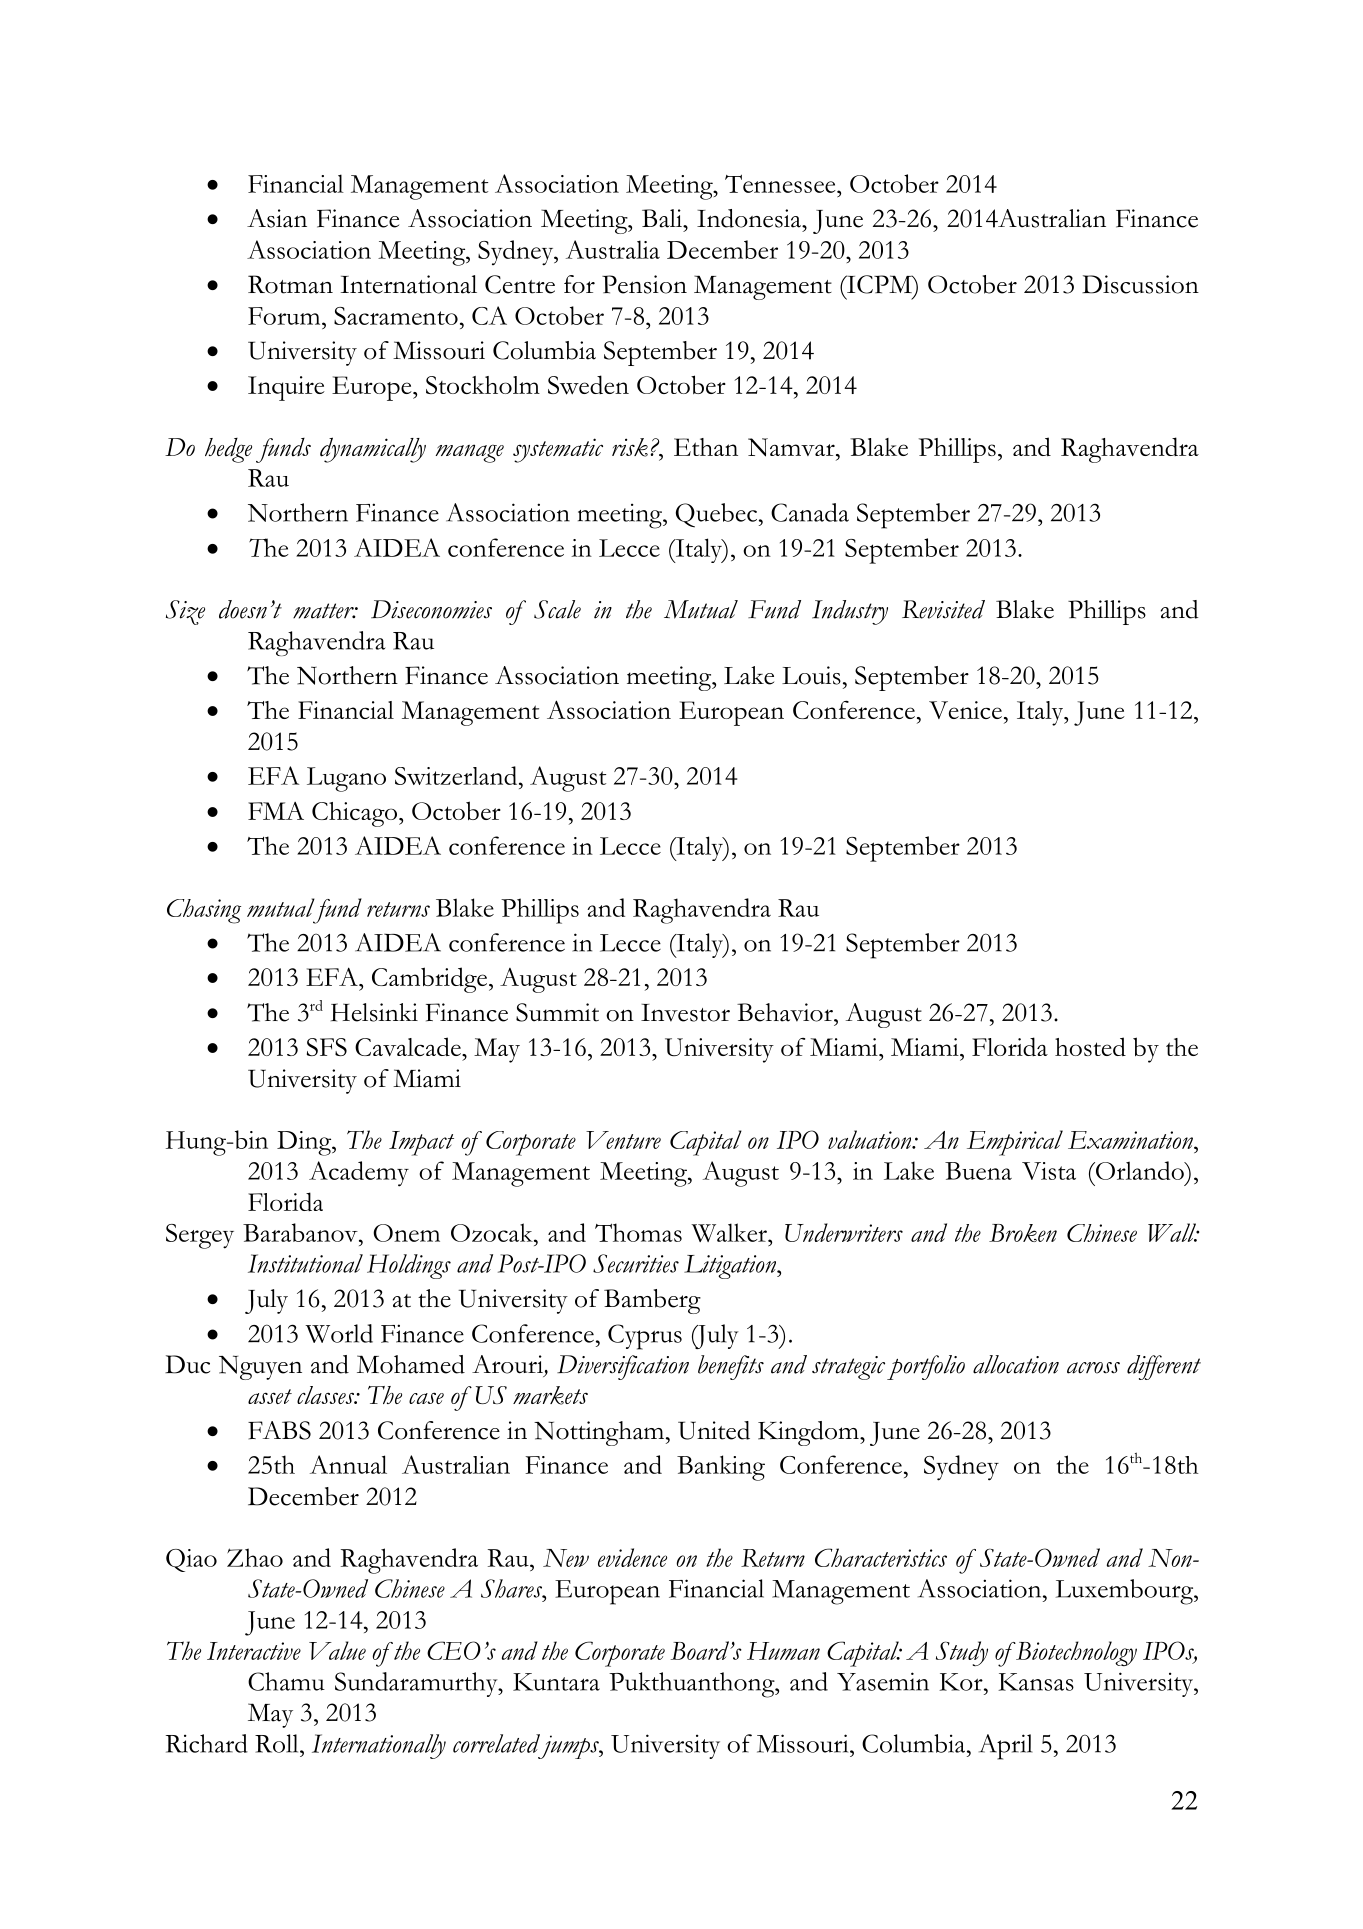  Describe the element at coordinates (783, 1651) in the screenshot. I see `Human` at that location.
